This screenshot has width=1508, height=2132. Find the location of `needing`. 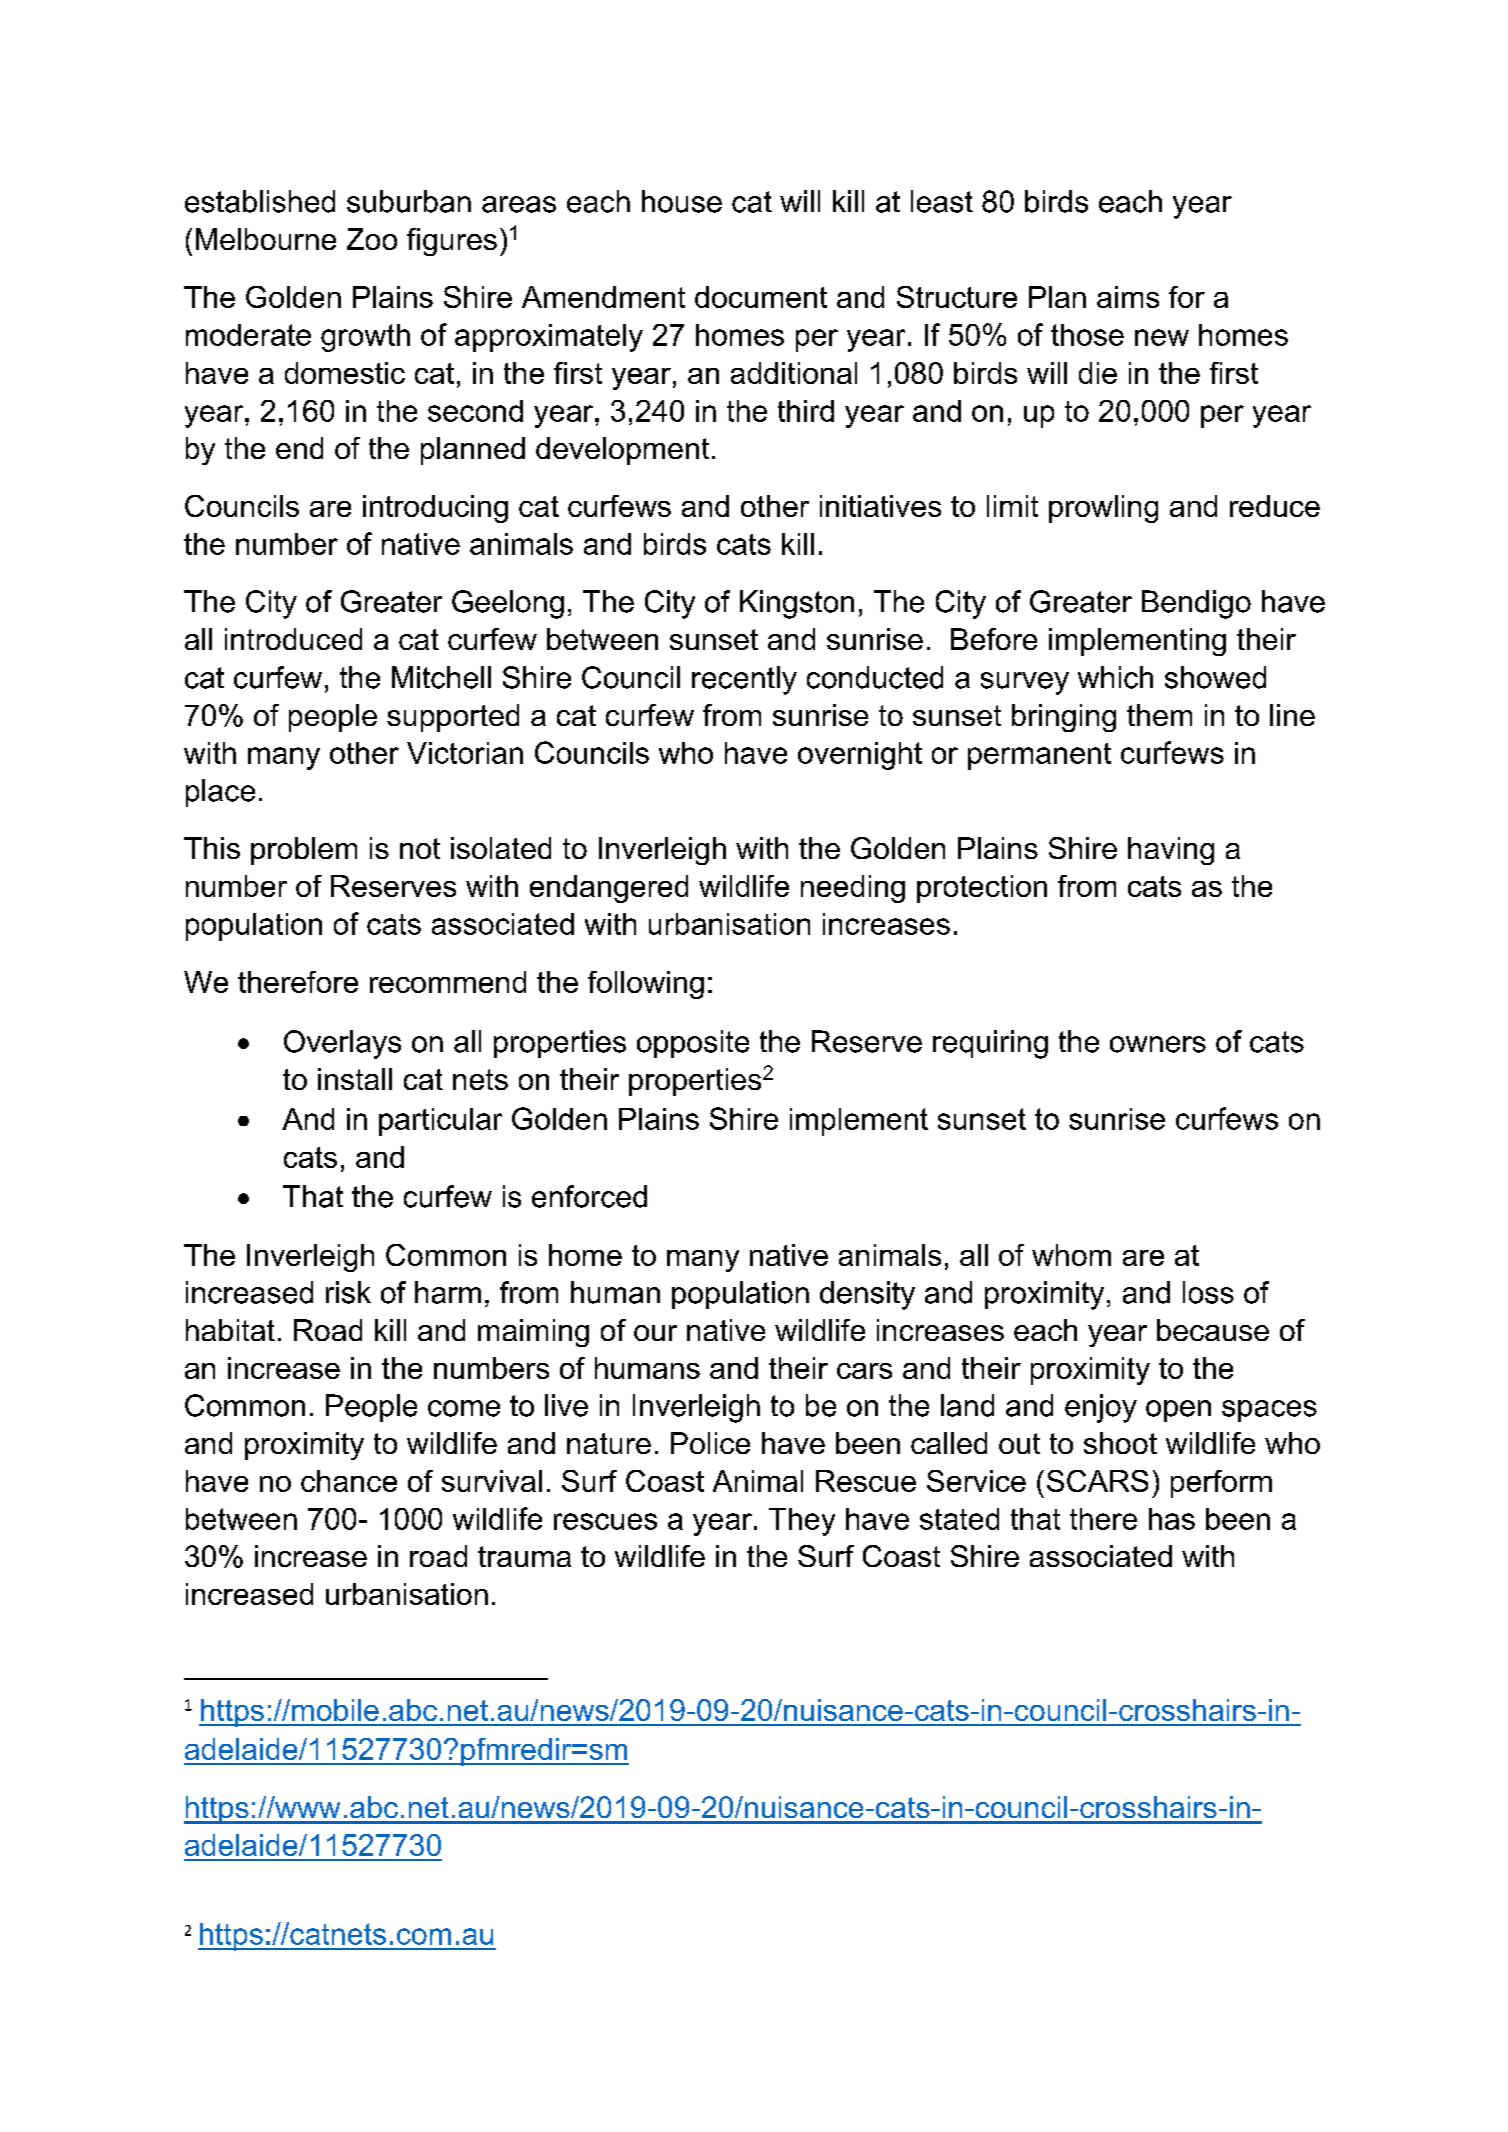

needing is located at coordinates (853, 889).
